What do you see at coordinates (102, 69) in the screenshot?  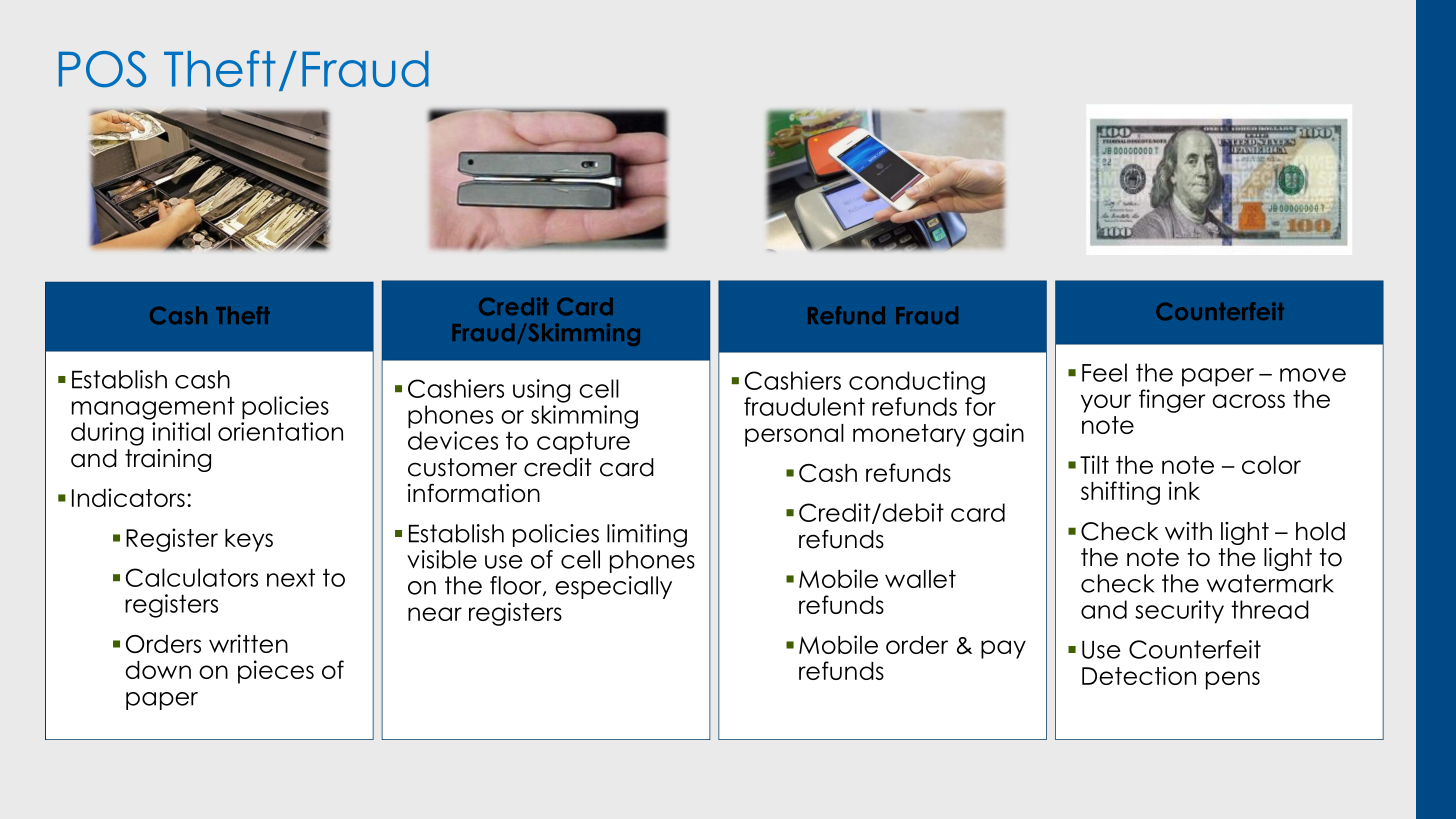 I see `POS` at bounding box center [102, 69].
